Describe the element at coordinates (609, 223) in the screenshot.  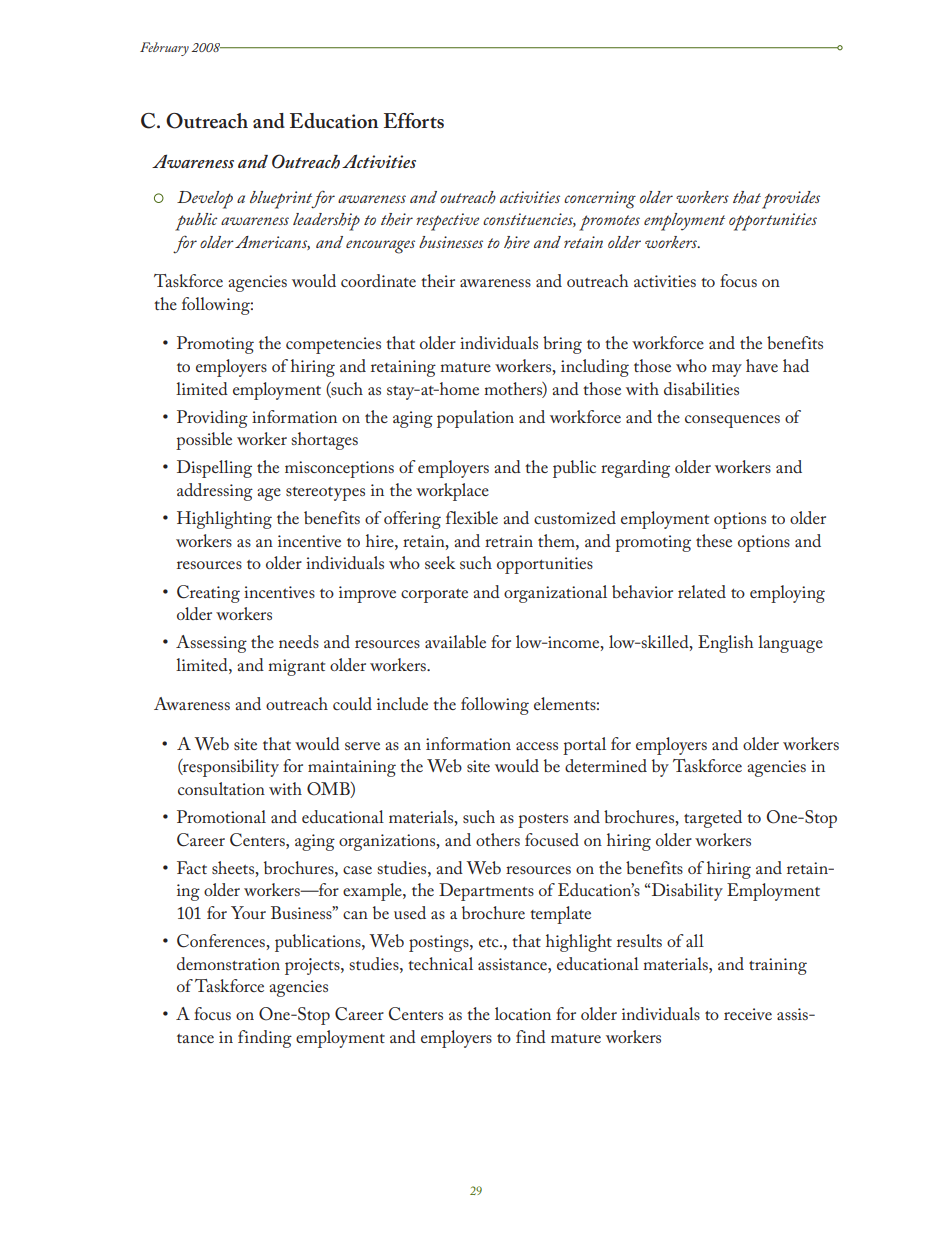
I see `promotes` at that location.
